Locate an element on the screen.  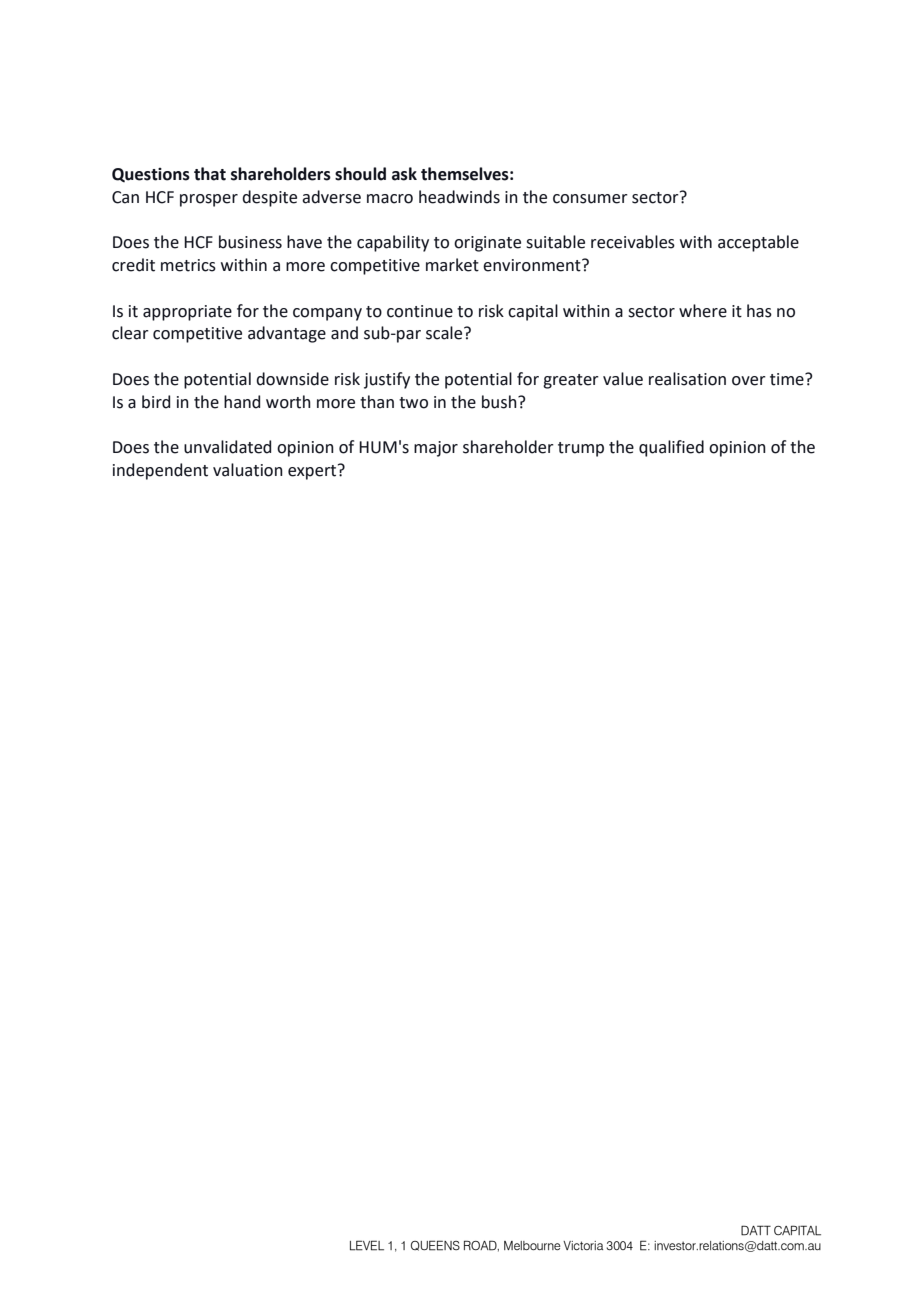
QUEENS is located at coordinates (435, 1245).
